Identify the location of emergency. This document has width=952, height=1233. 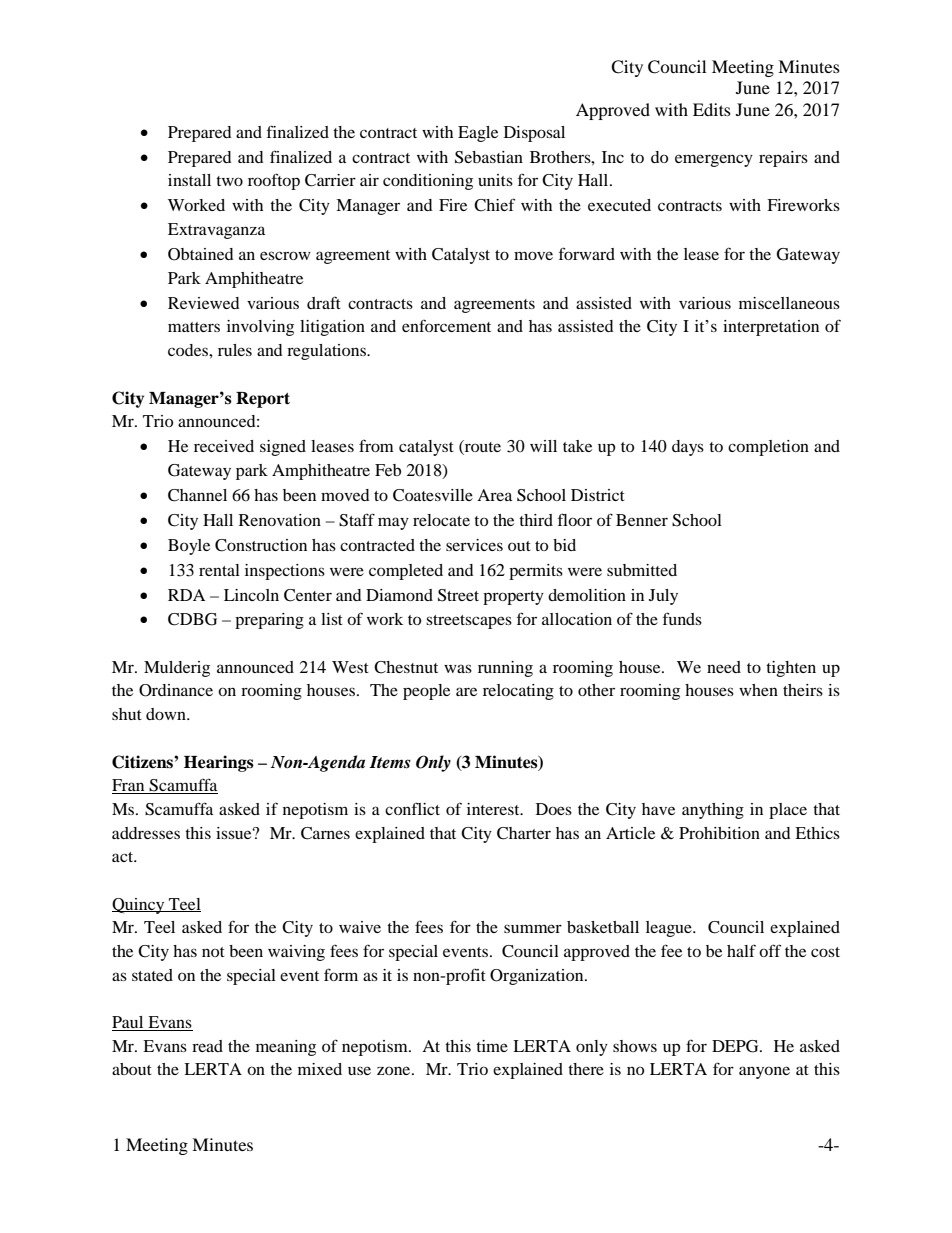
(714, 160).
